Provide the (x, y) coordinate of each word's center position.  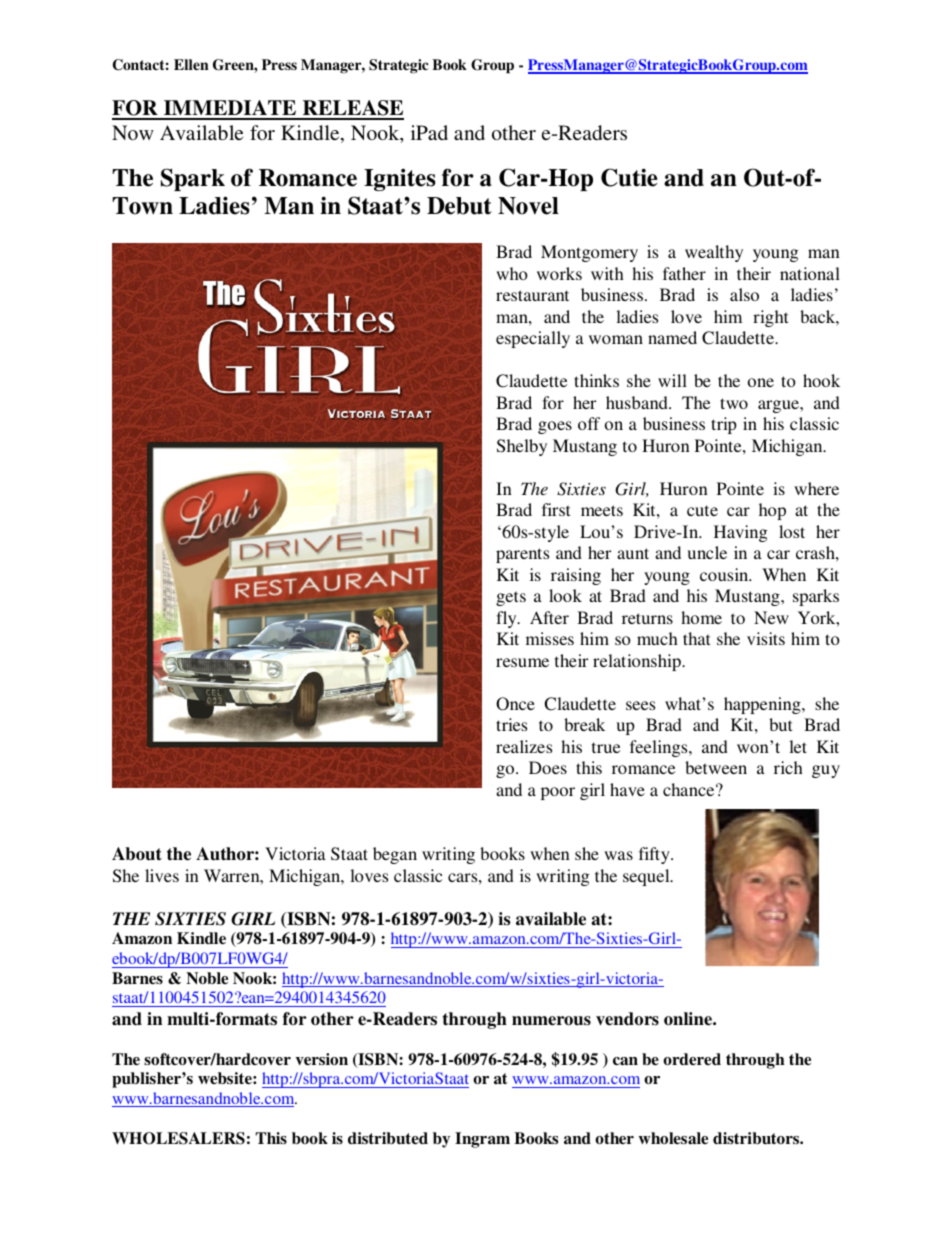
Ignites (400, 179)
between (716, 767)
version (322, 1059)
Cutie (629, 177)
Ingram (482, 1140)
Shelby (522, 447)
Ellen (191, 64)
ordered (692, 1059)
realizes (524, 746)
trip (724, 425)
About (137, 854)
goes (555, 427)
